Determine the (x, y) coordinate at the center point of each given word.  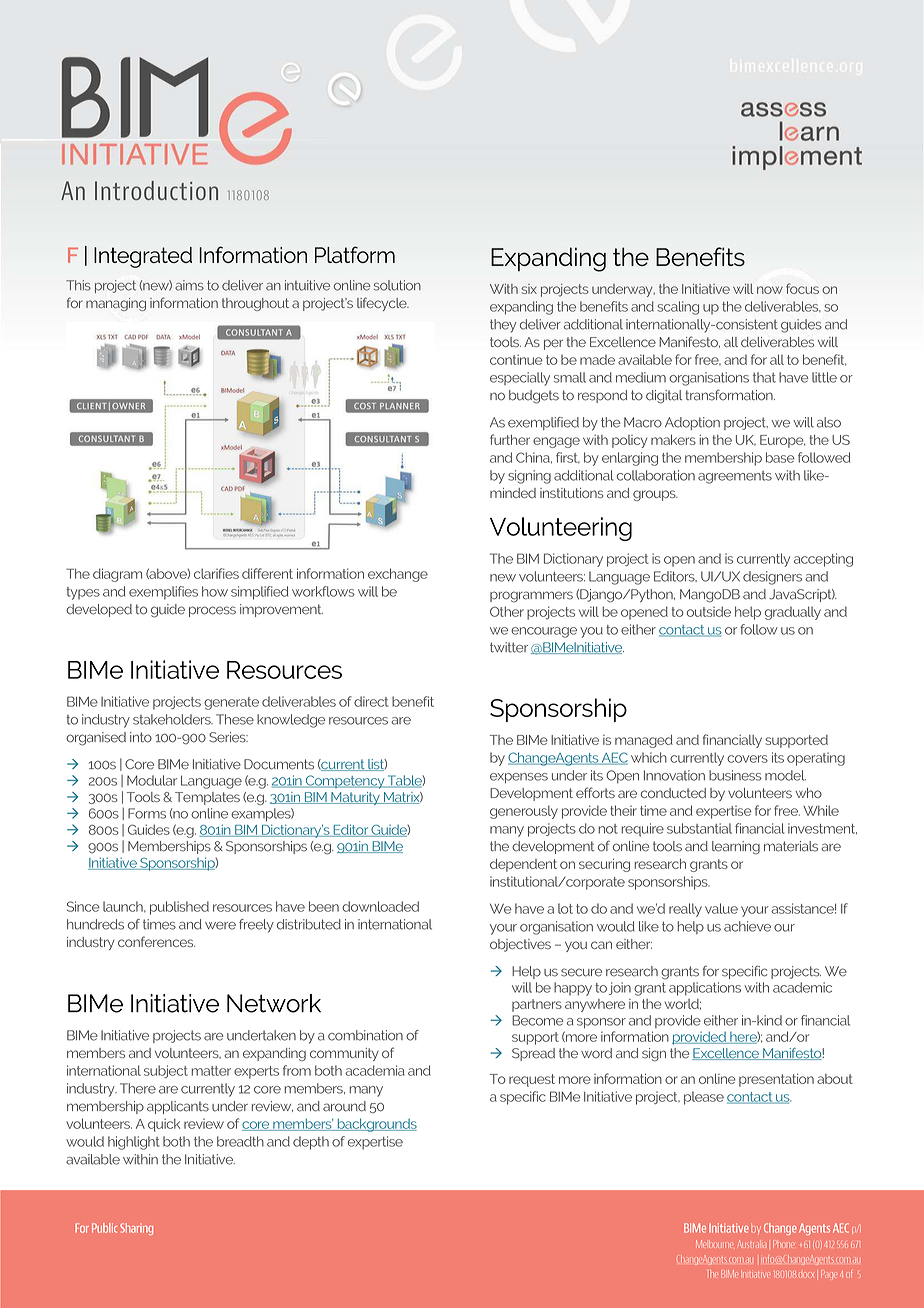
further (510, 439)
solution (397, 285)
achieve (747, 926)
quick (164, 1125)
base (780, 457)
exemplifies (163, 593)
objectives (520, 945)
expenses (519, 778)
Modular (152, 780)
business (735, 775)
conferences (156, 941)
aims (189, 285)
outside (709, 611)
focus (802, 288)
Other (507, 611)
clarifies (216, 573)
